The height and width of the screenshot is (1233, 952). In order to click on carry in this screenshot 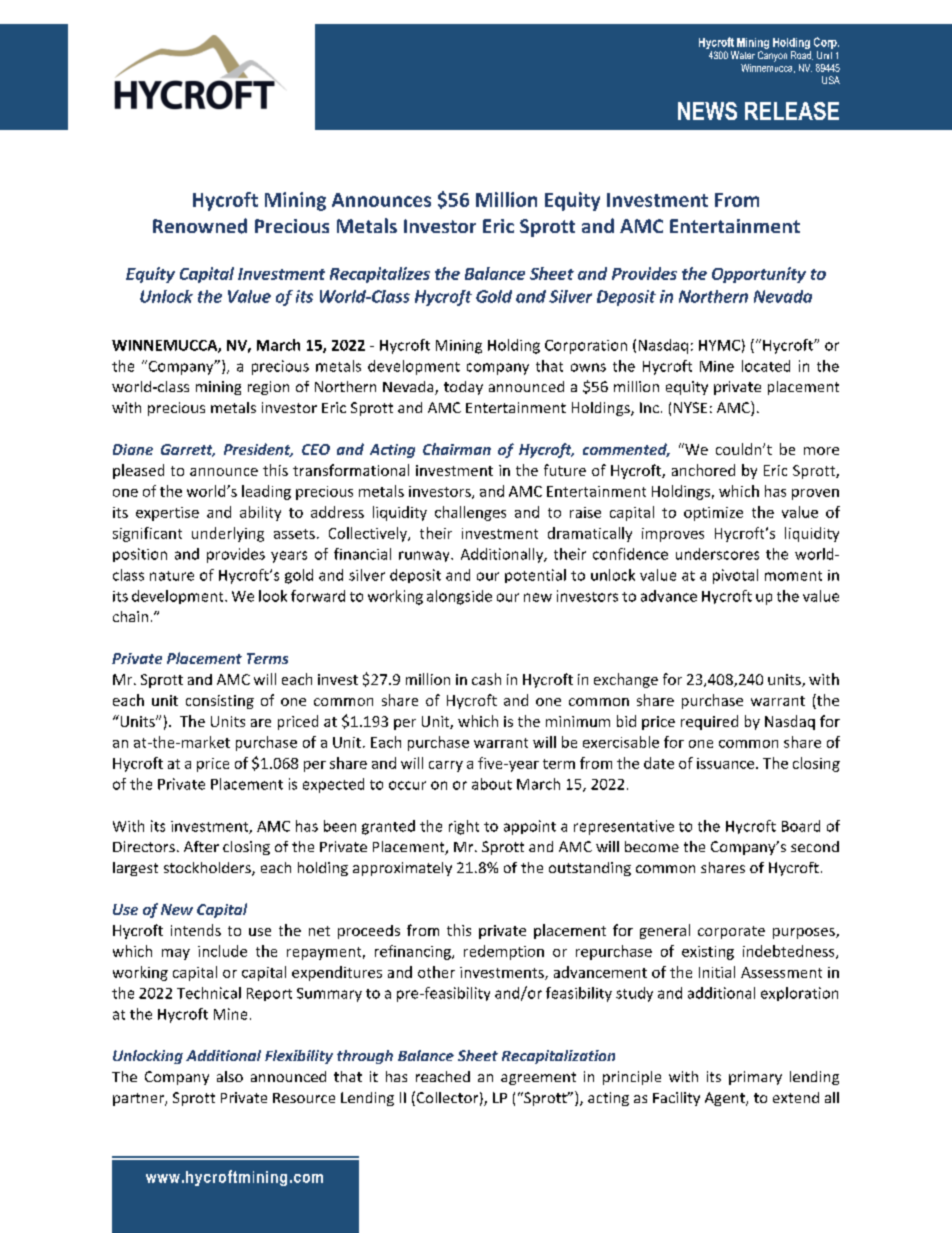, I will do `click(446, 766)`.
